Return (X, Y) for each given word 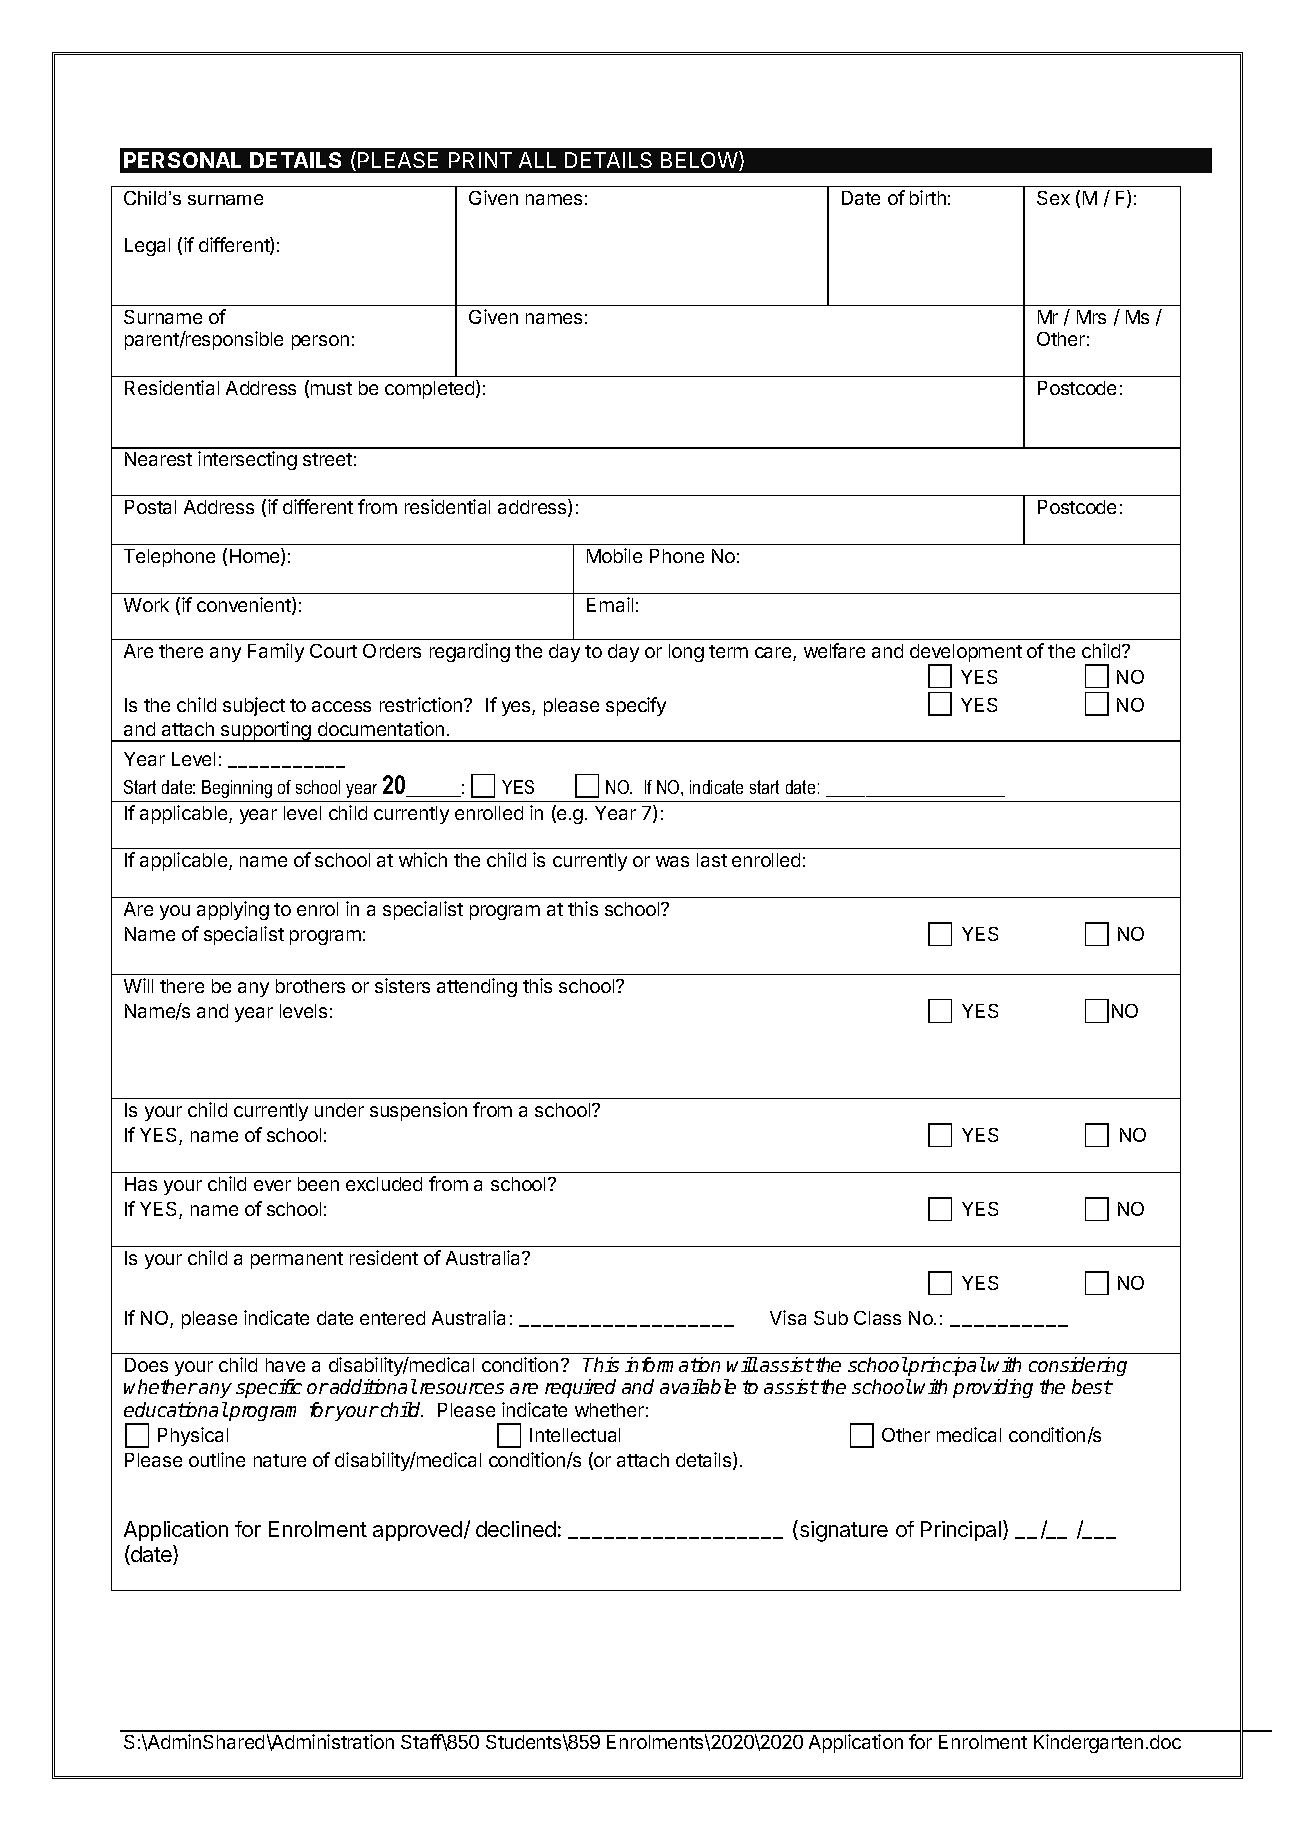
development (966, 654)
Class (877, 1318)
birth (928, 197)
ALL (537, 160)
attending (477, 987)
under (339, 1110)
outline (217, 1459)
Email (610, 604)
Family (276, 652)
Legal (147, 247)
